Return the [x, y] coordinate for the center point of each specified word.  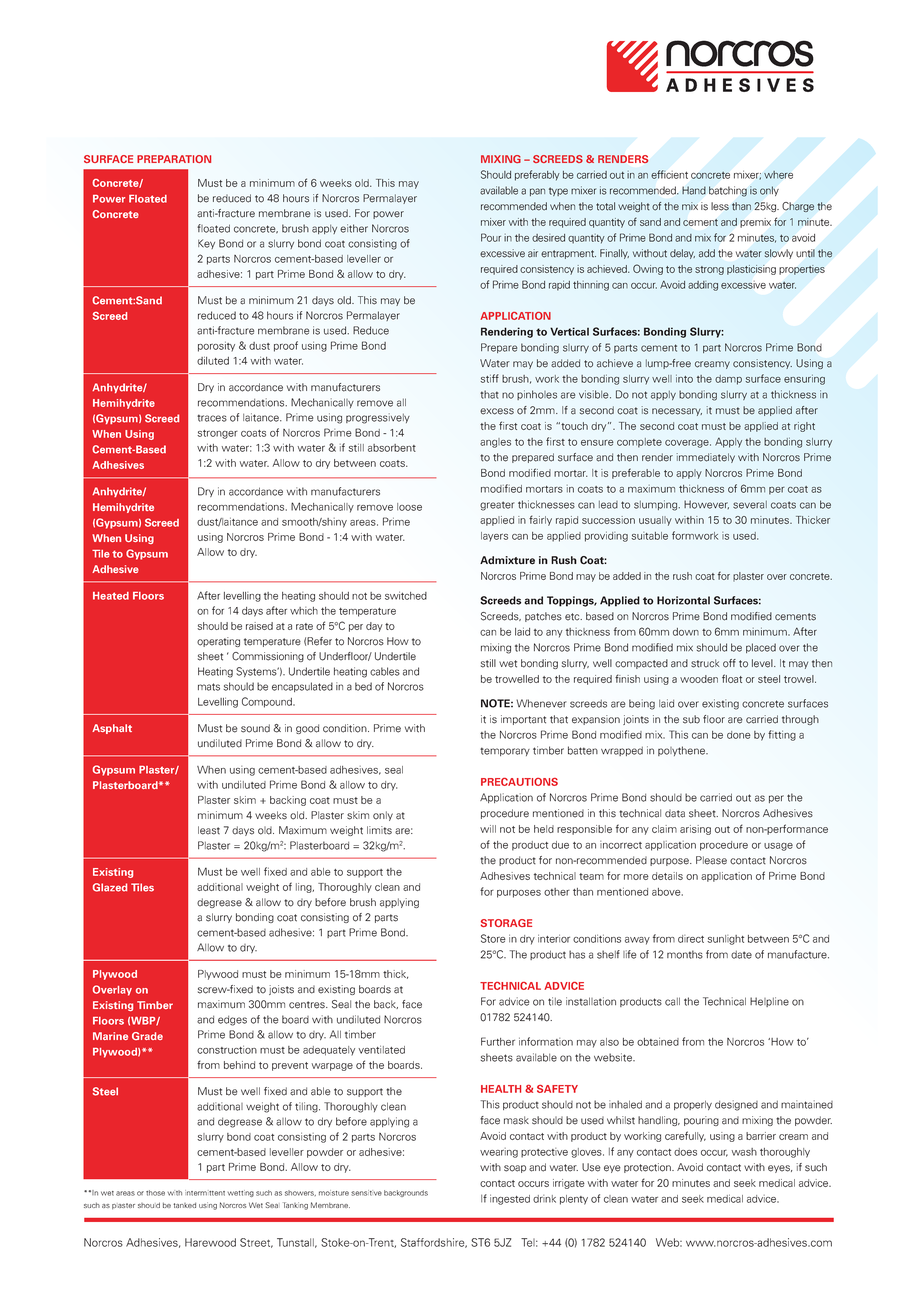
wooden [699, 679]
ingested [510, 1199]
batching [728, 191]
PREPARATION [174, 159]
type [558, 191]
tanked [185, 1205]
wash [744, 1152]
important [523, 720]
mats [209, 687]
